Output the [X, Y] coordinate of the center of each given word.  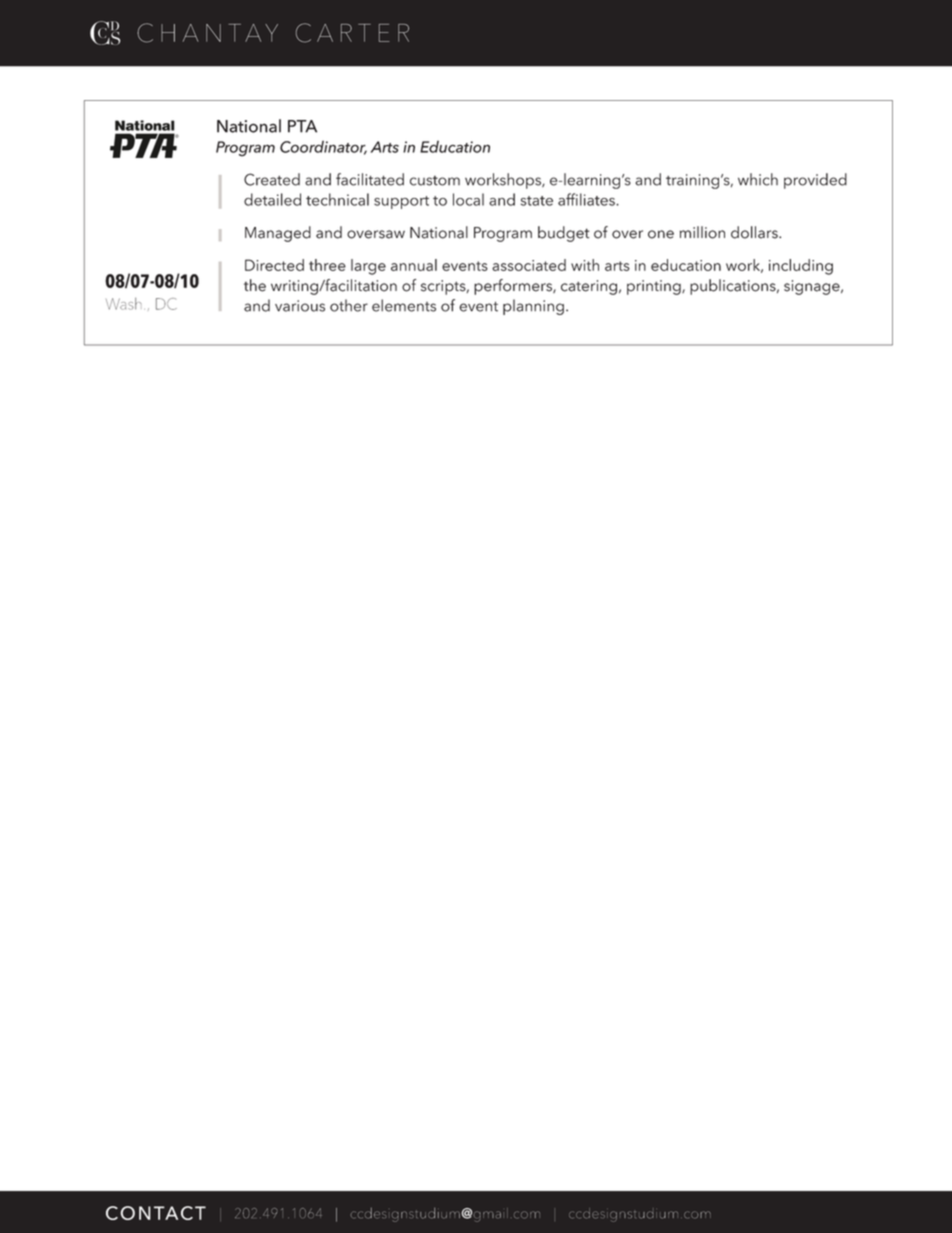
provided [815, 181]
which [758, 179]
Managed [278, 234]
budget [563, 234]
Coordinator [323, 148]
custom [435, 181]
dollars [755, 232]
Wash [123, 304]
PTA [302, 126]
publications [734, 287]
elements [404, 305]
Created [272, 179]
